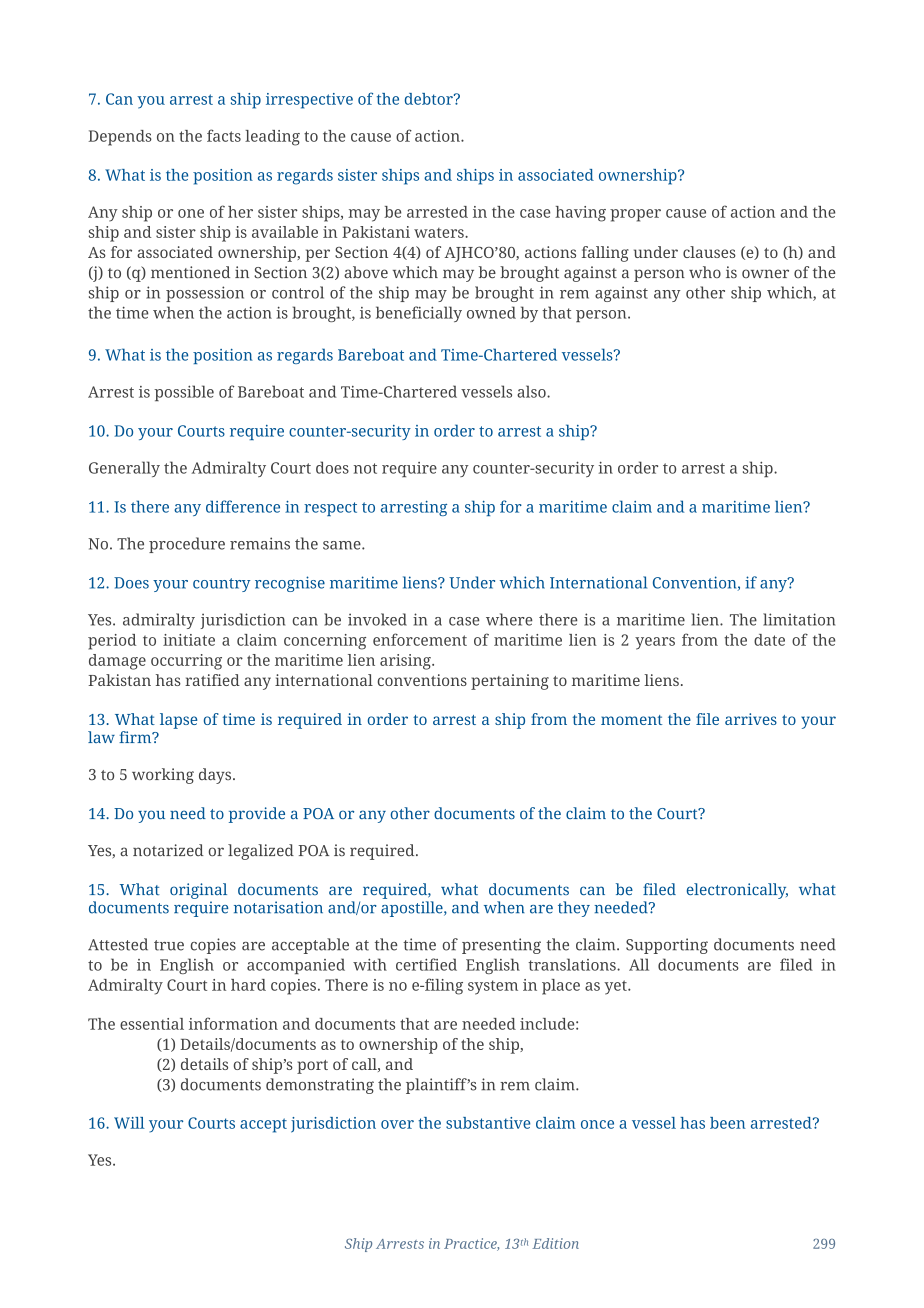 The height and width of the screenshot is (1308, 924). Describe the element at coordinates (406, 662) in the screenshot. I see `arising` at that location.
